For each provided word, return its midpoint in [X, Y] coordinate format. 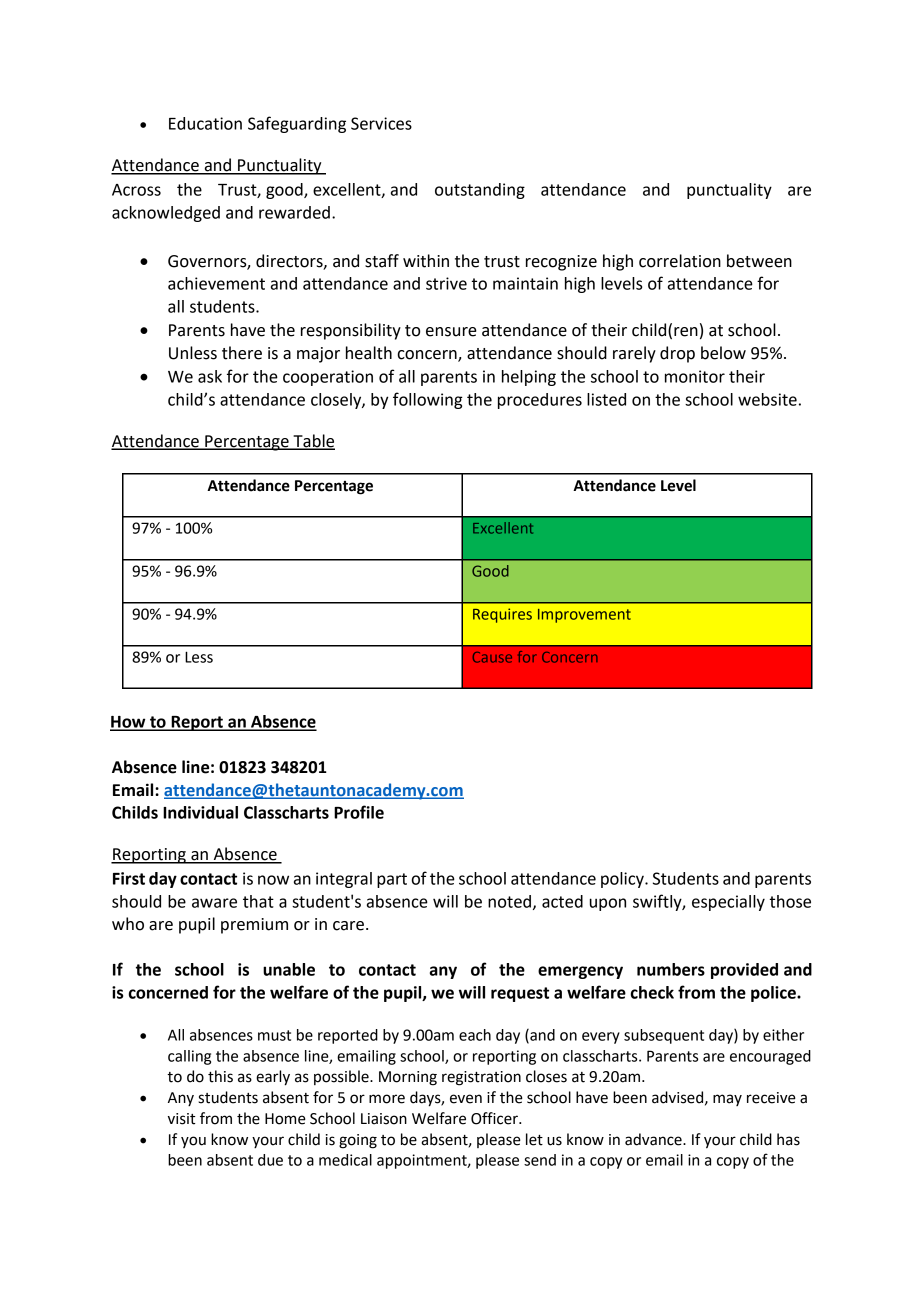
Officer [495, 1118]
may [727, 1100]
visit [181, 1119]
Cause [492, 657]
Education [205, 123]
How [129, 723]
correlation [680, 261]
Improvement [584, 616]
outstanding [480, 191]
